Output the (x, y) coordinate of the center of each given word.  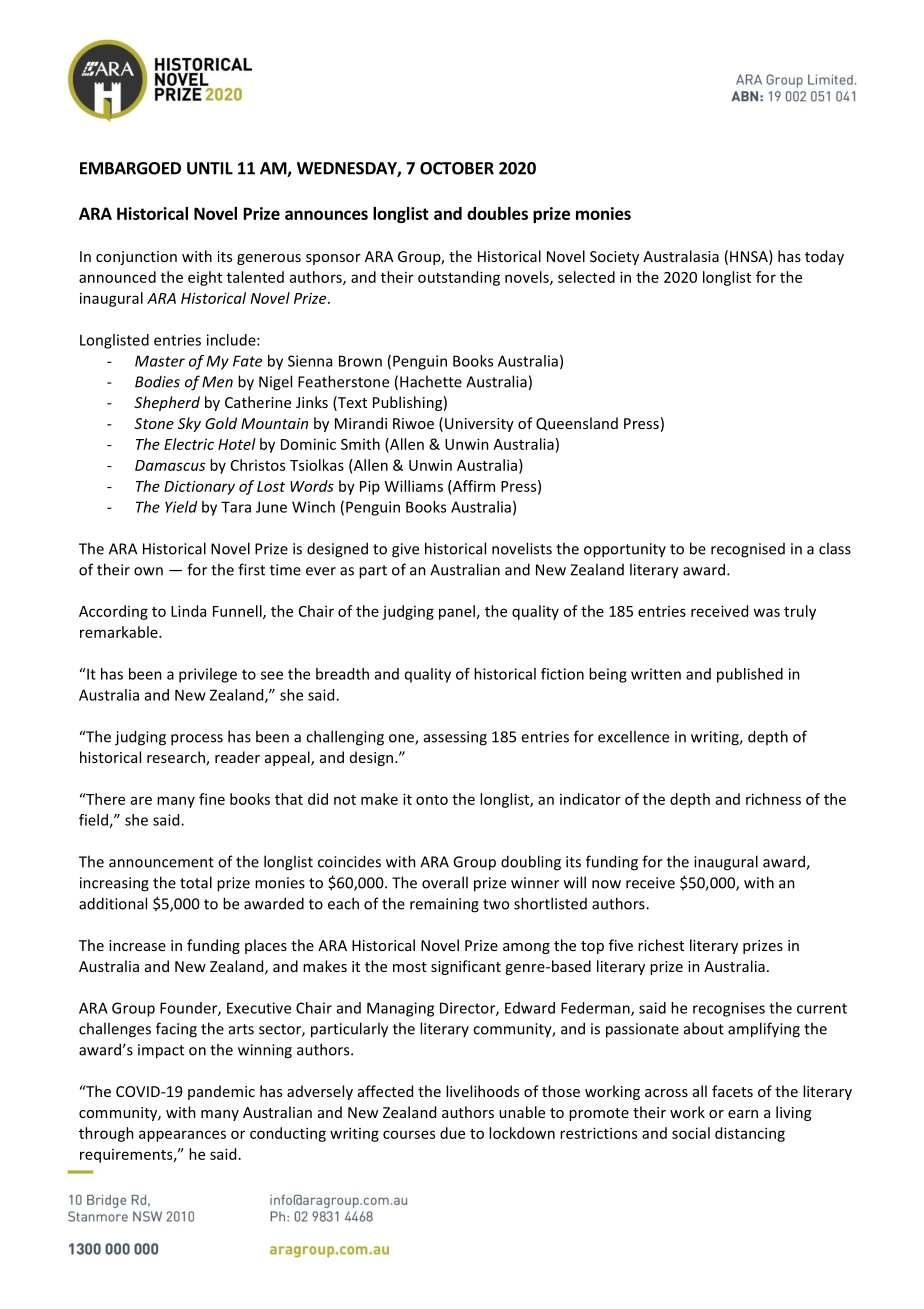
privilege (208, 675)
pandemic (221, 1092)
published (750, 675)
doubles (497, 213)
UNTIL (210, 168)
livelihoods (482, 1091)
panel (457, 612)
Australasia (681, 256)
